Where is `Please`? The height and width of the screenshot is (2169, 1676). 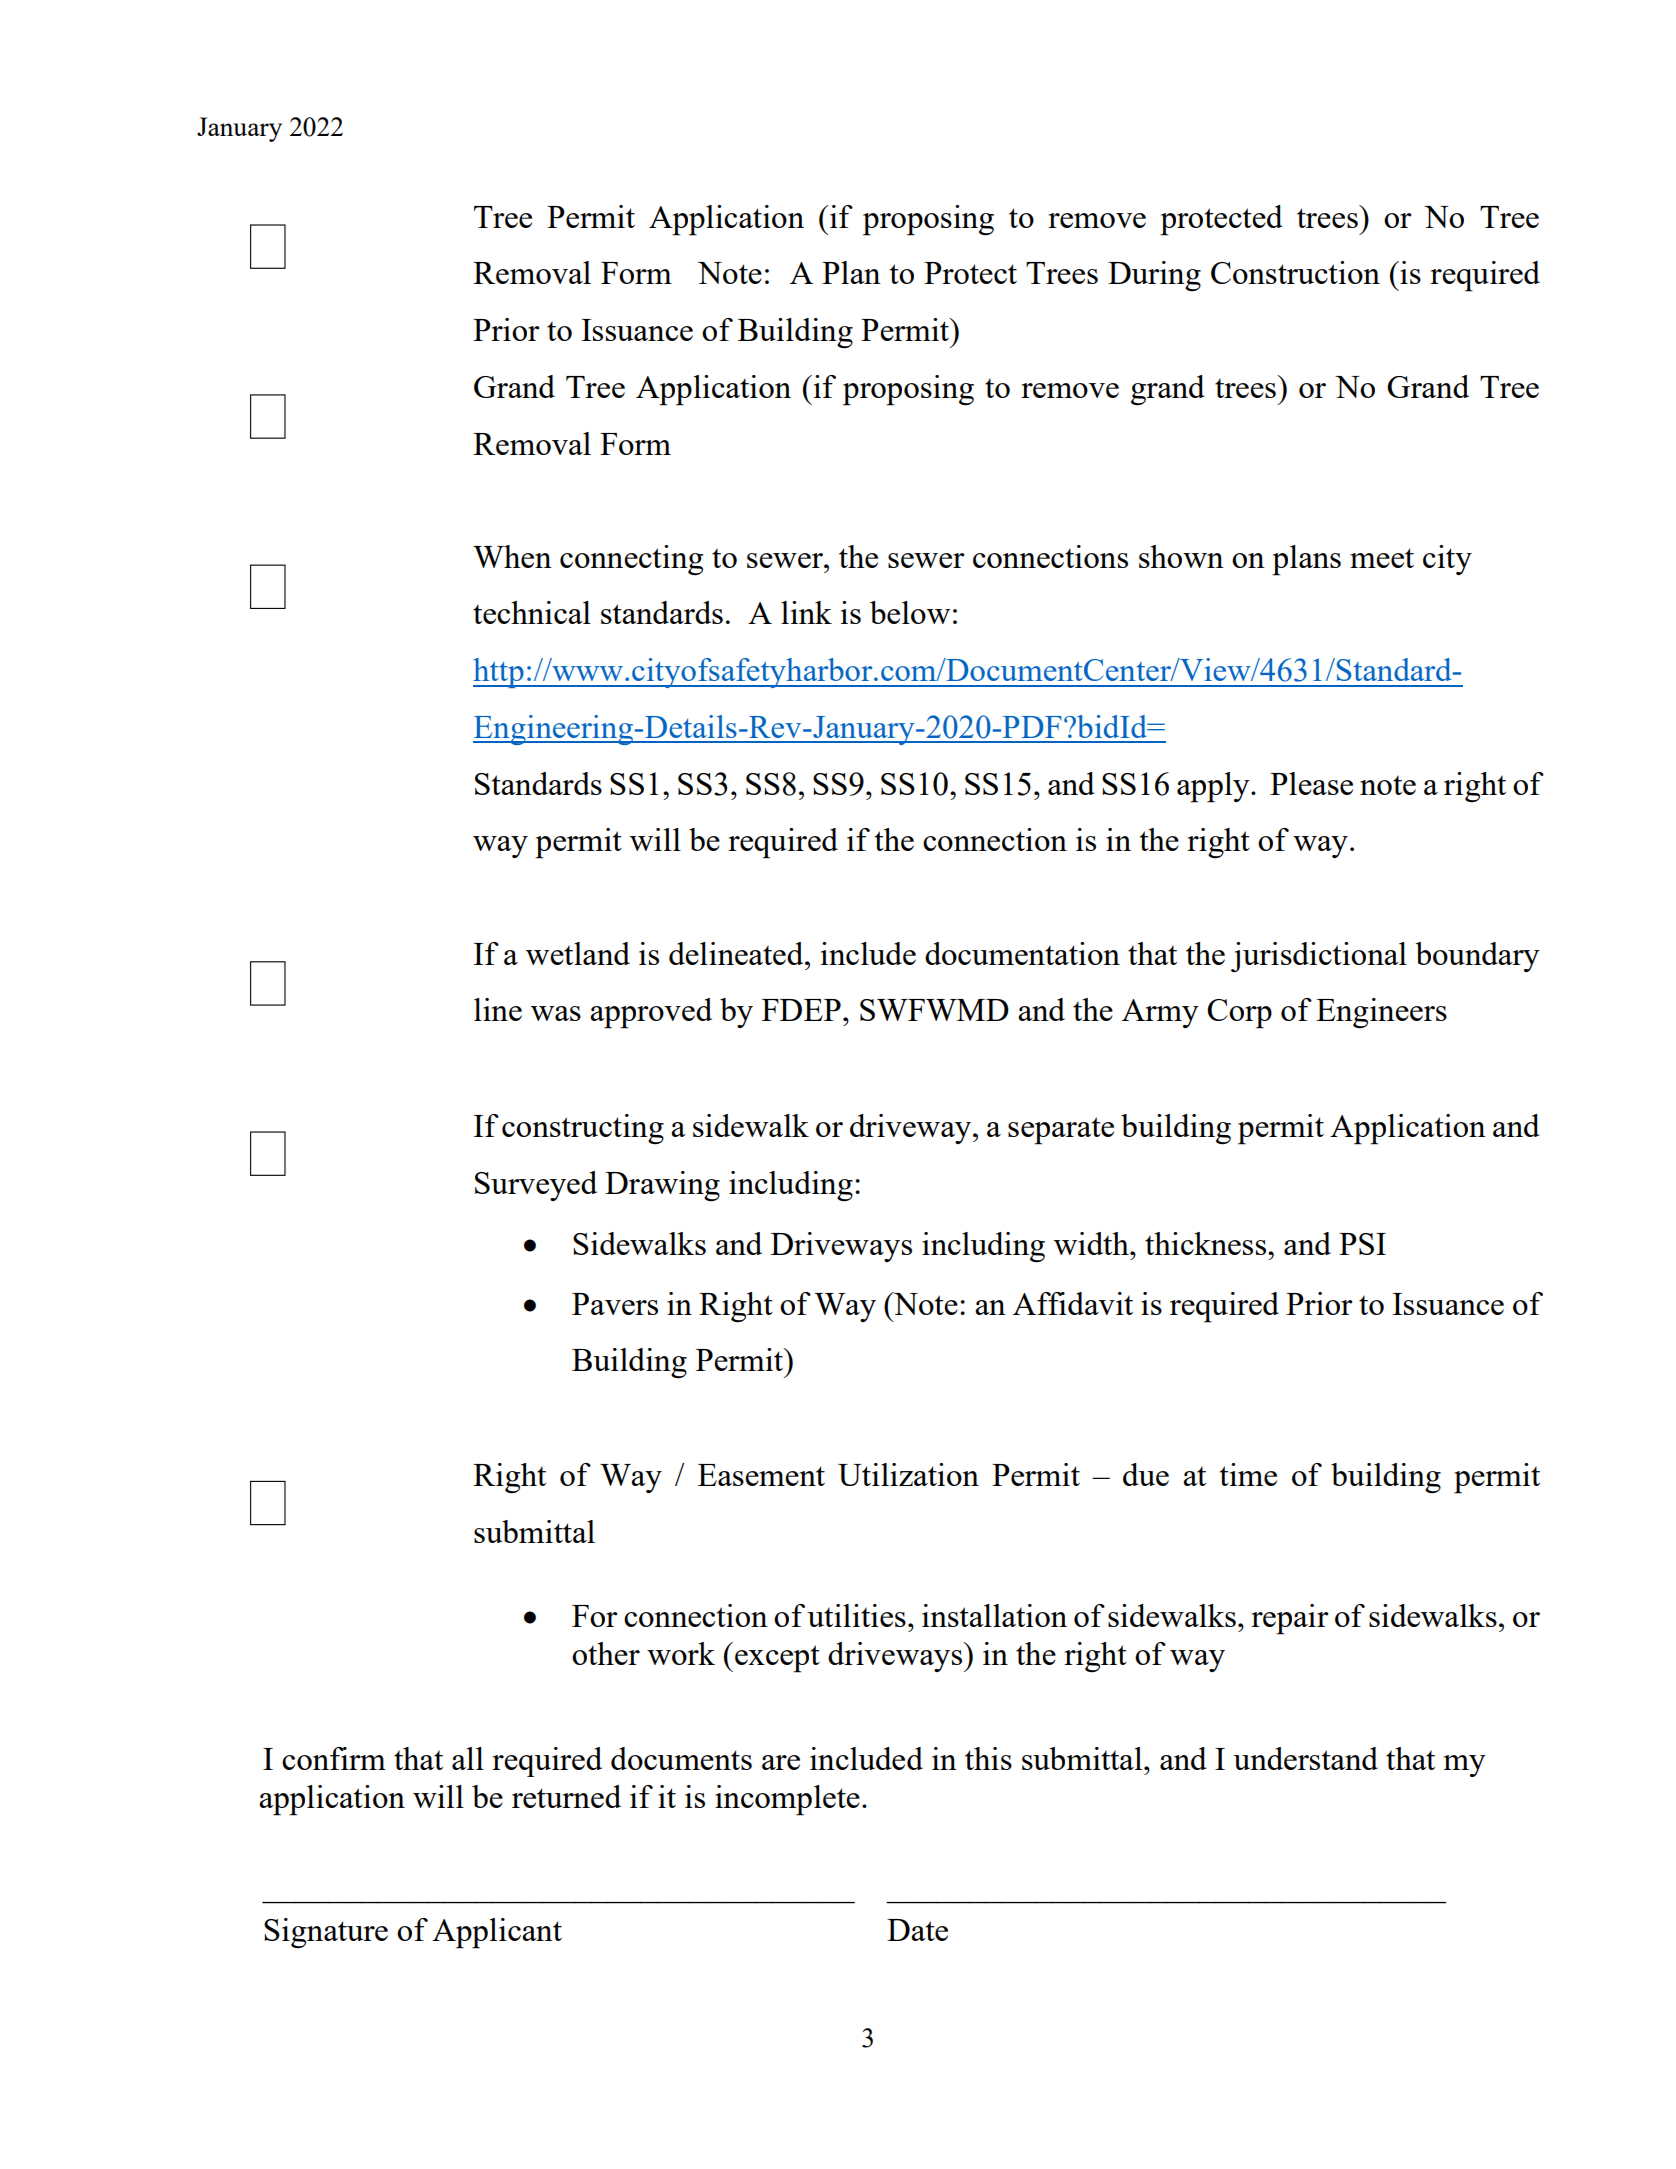
Please is located at coordinates (1311, 783).
